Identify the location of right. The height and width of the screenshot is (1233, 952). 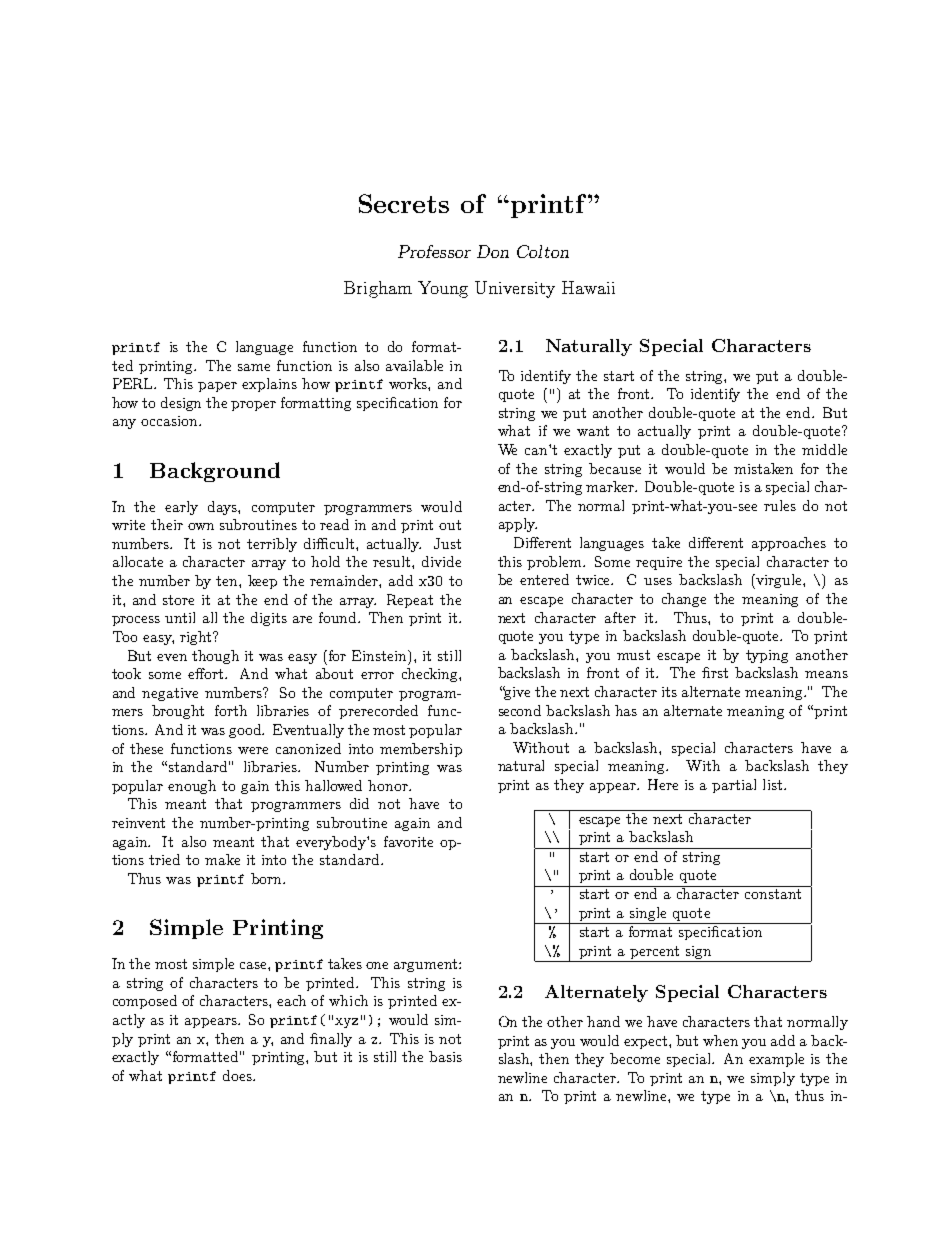
(197, 638).
